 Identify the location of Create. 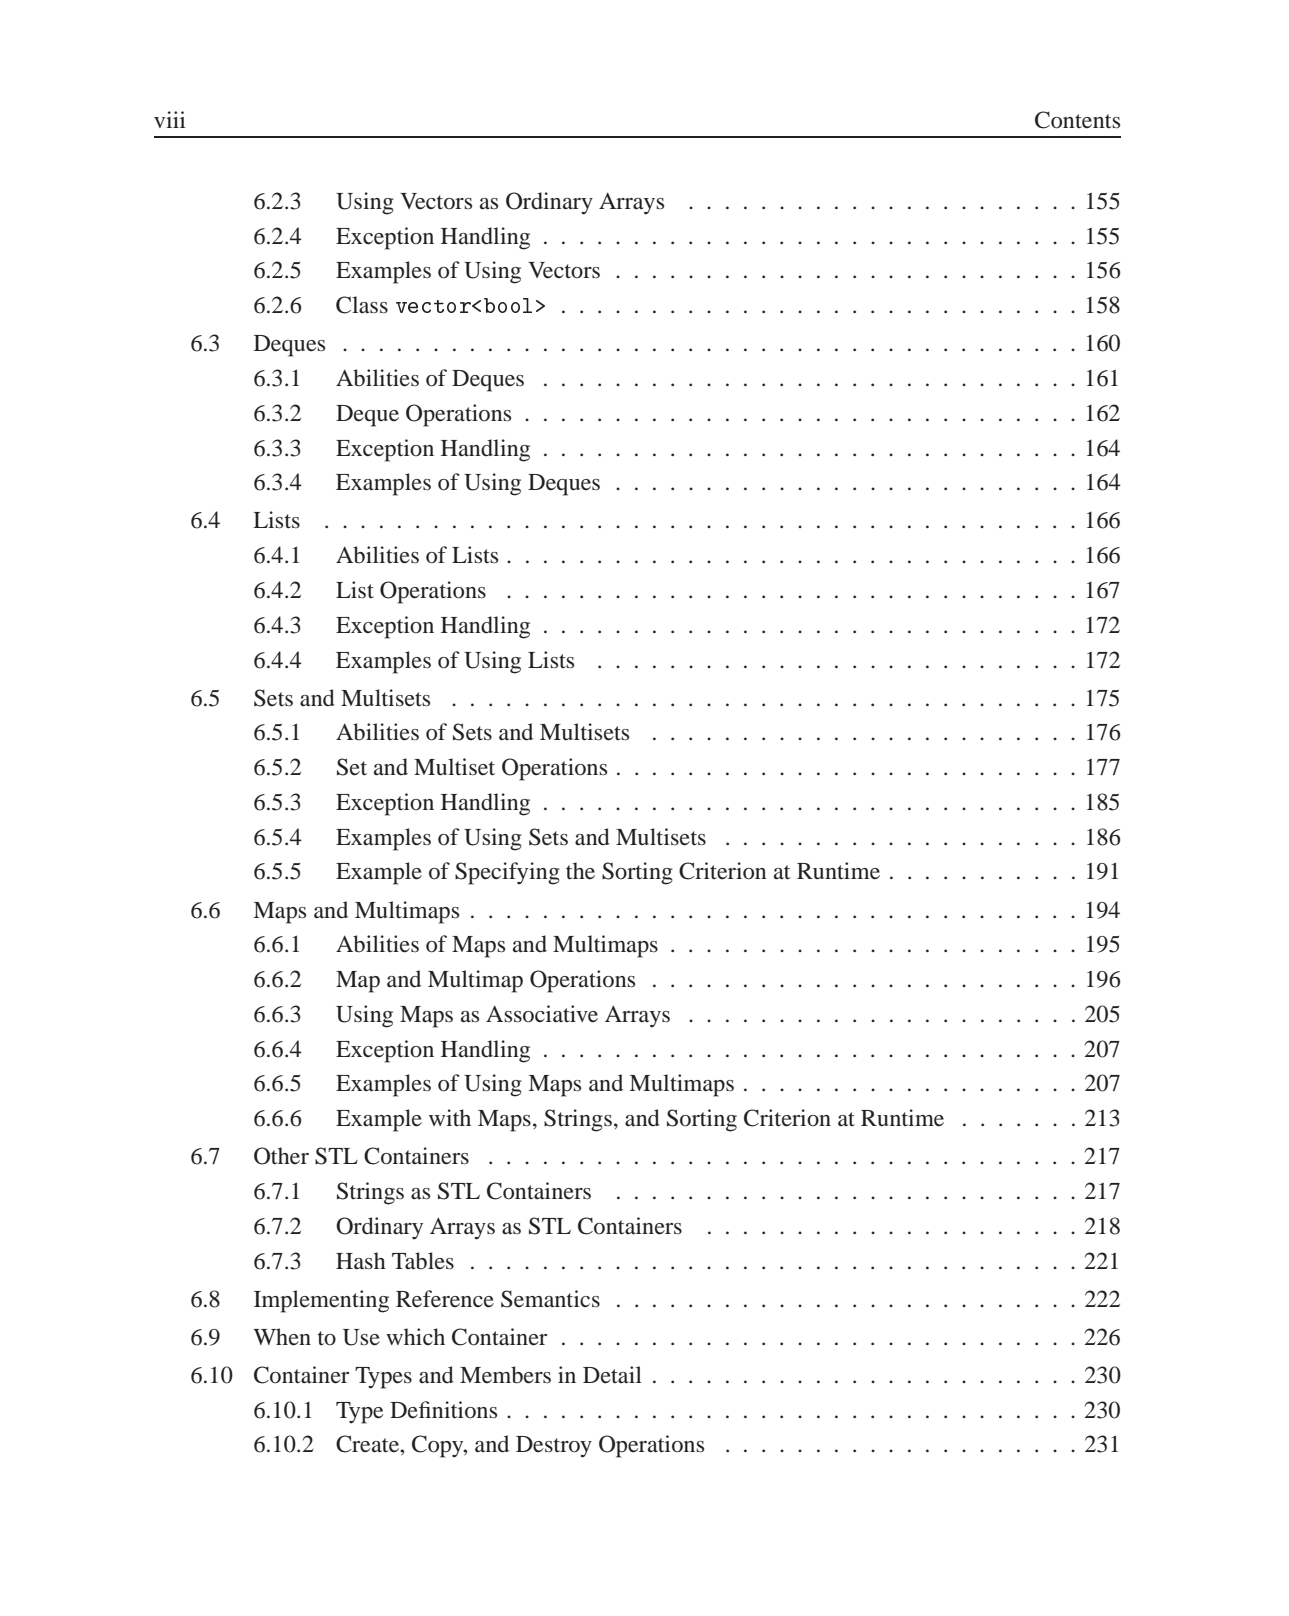
(368, 1444).
